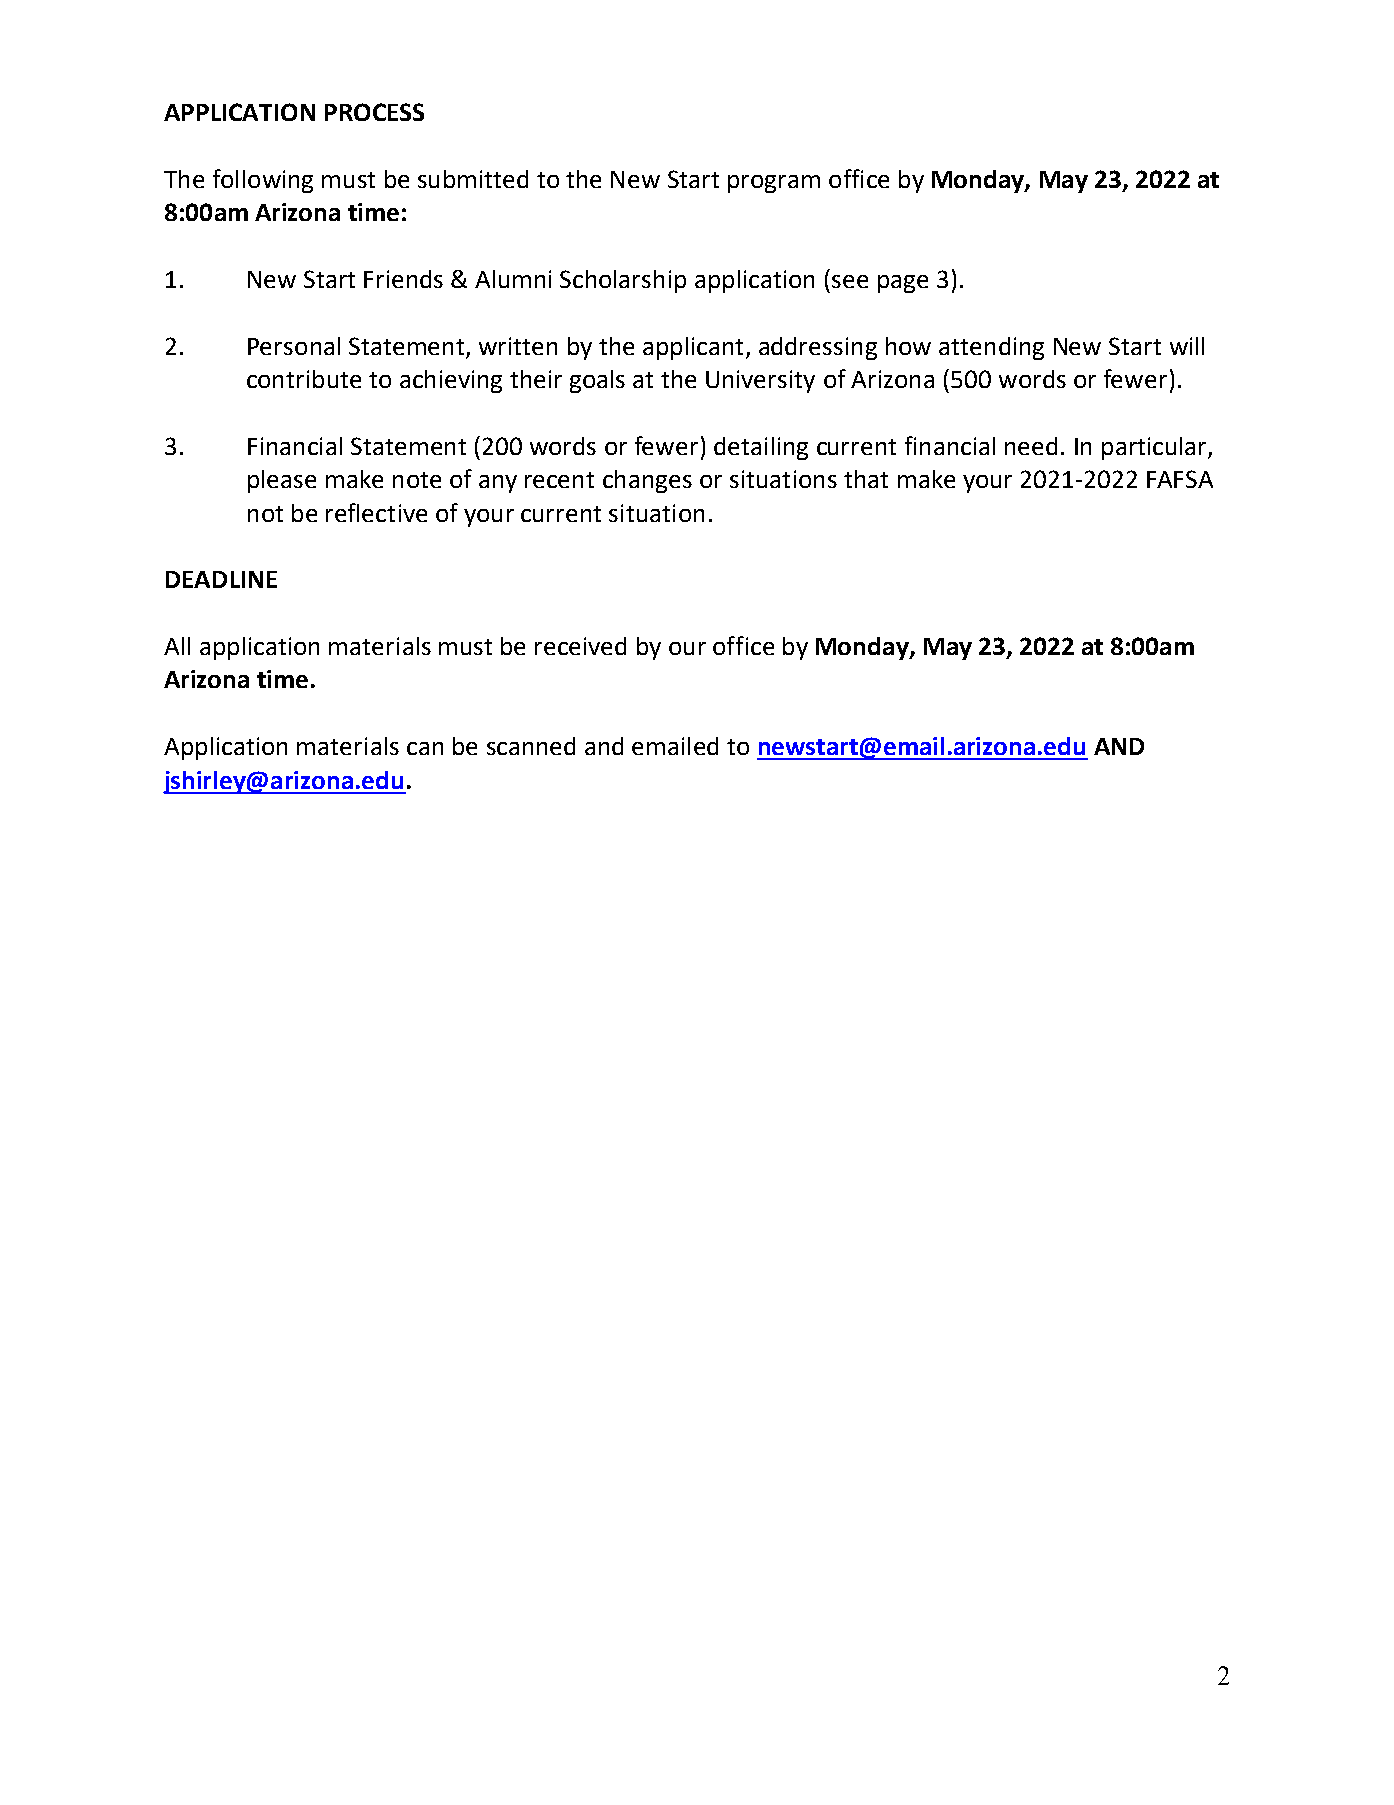 Image resolution: width=1394 pixels, height=1805 pixels. What do you see at coordinates (580, 646) in the screenshot?
I see `received` at bounding box center [580, 646].
